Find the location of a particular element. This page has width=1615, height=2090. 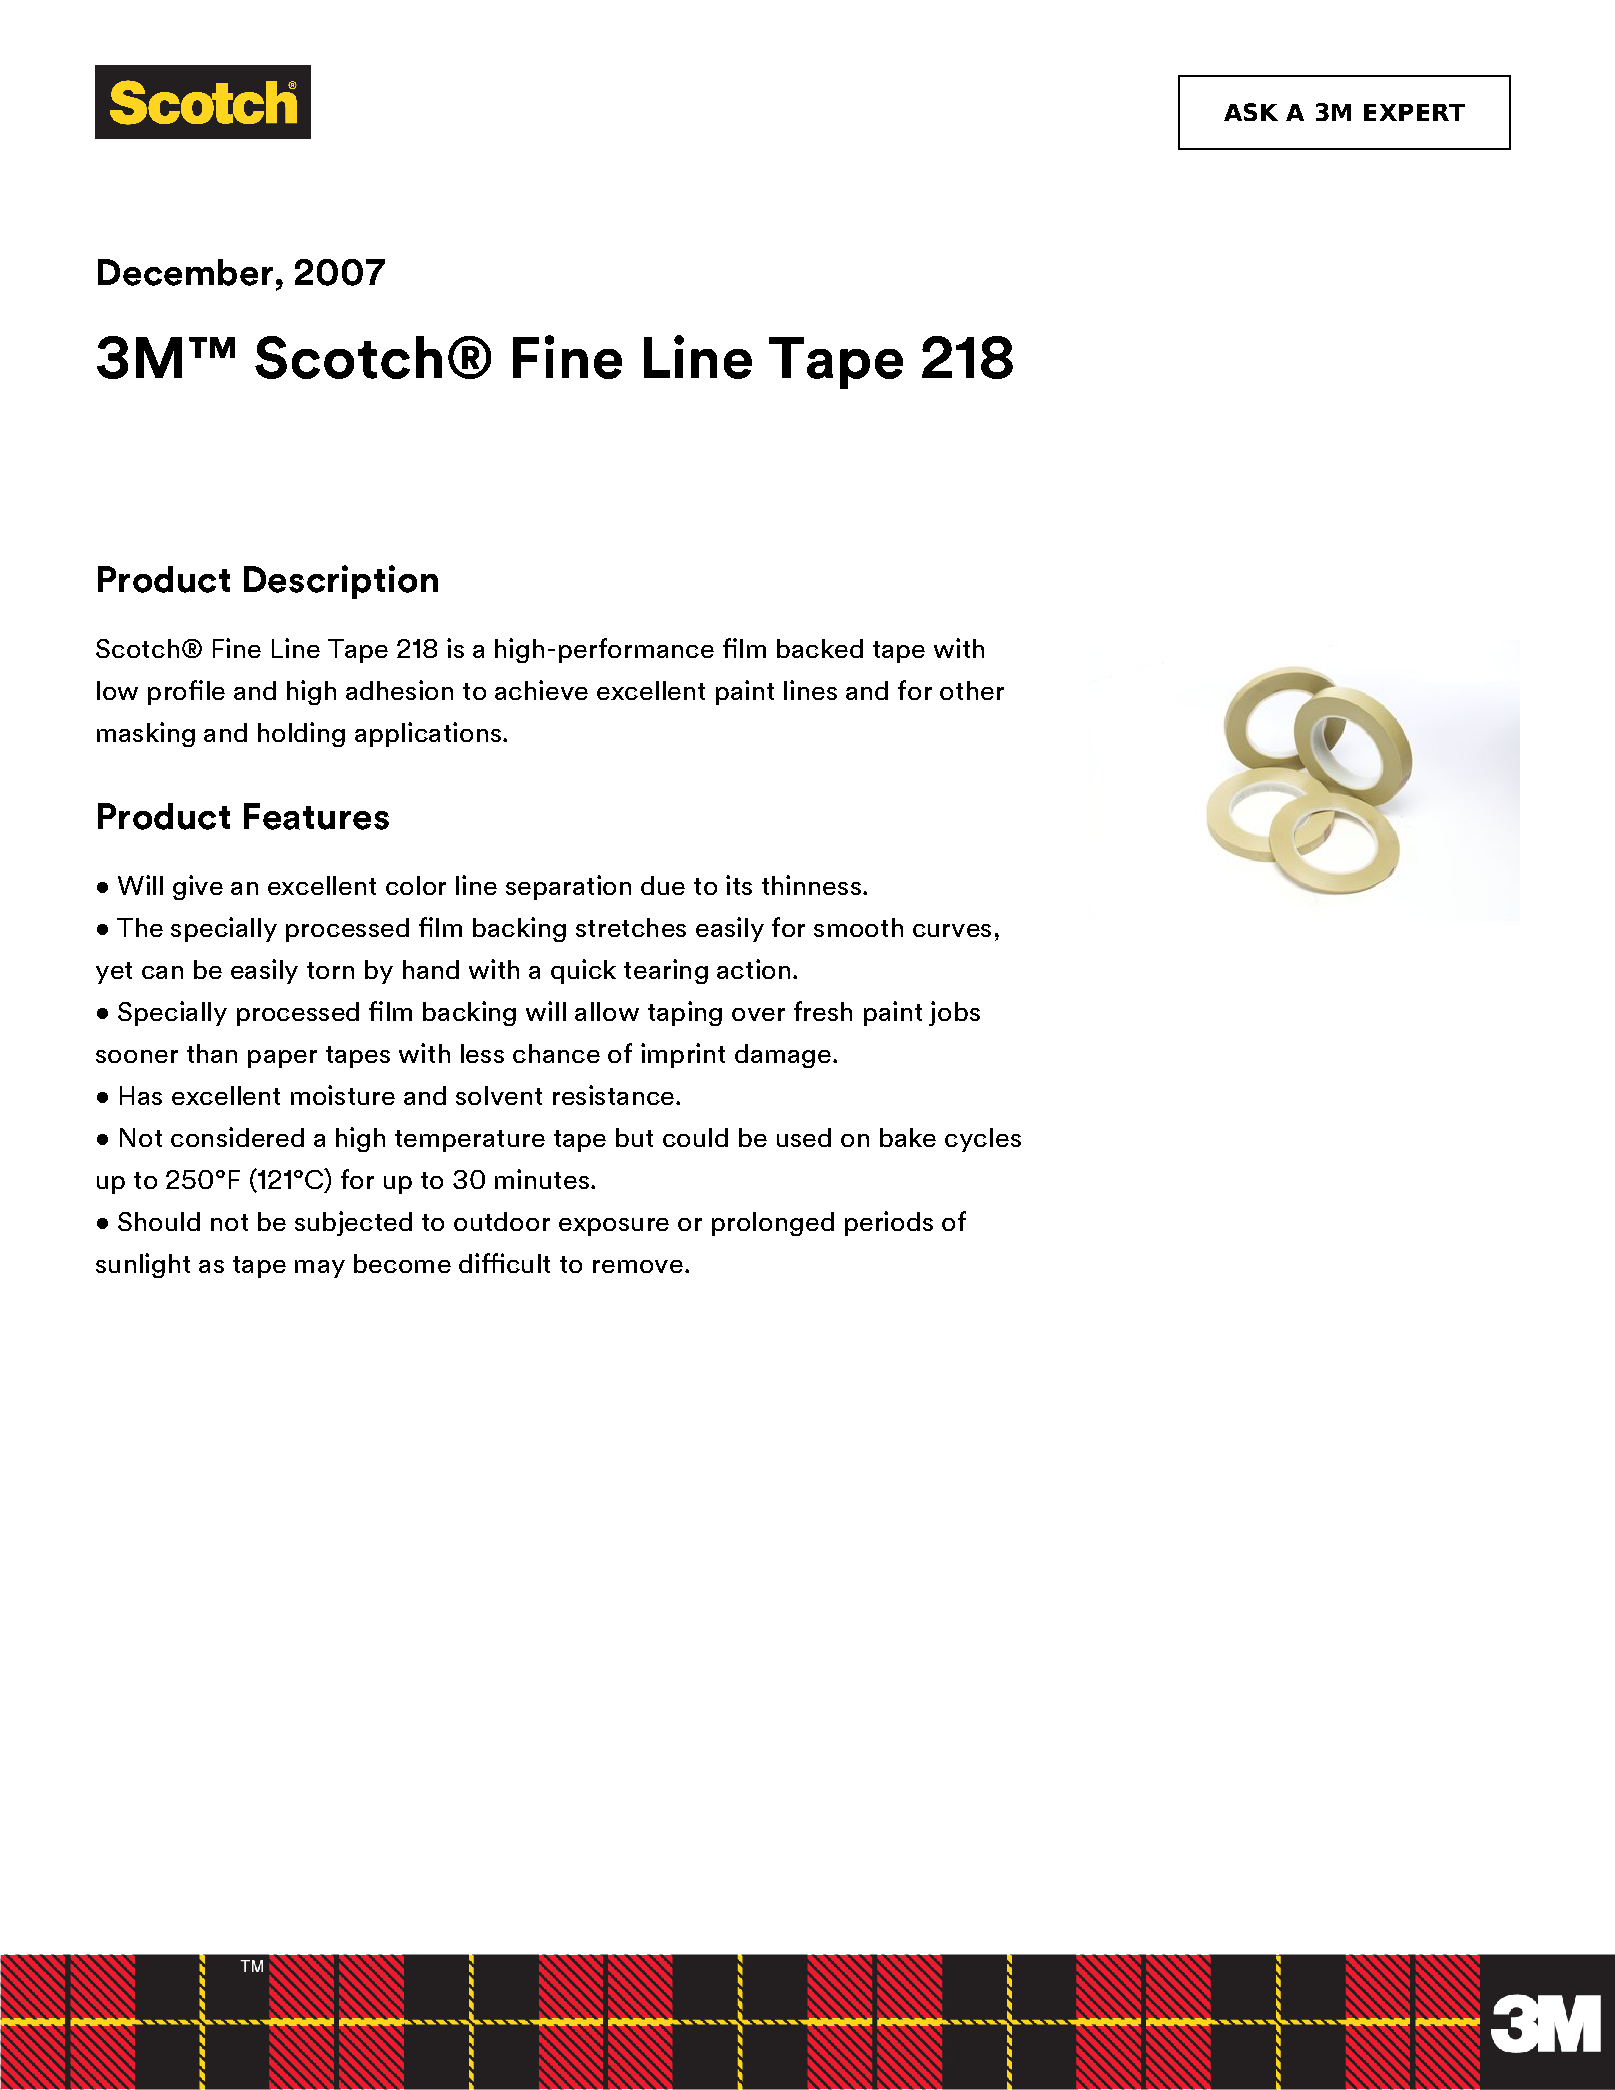

subjected is located at coordinates (353, 1223).
